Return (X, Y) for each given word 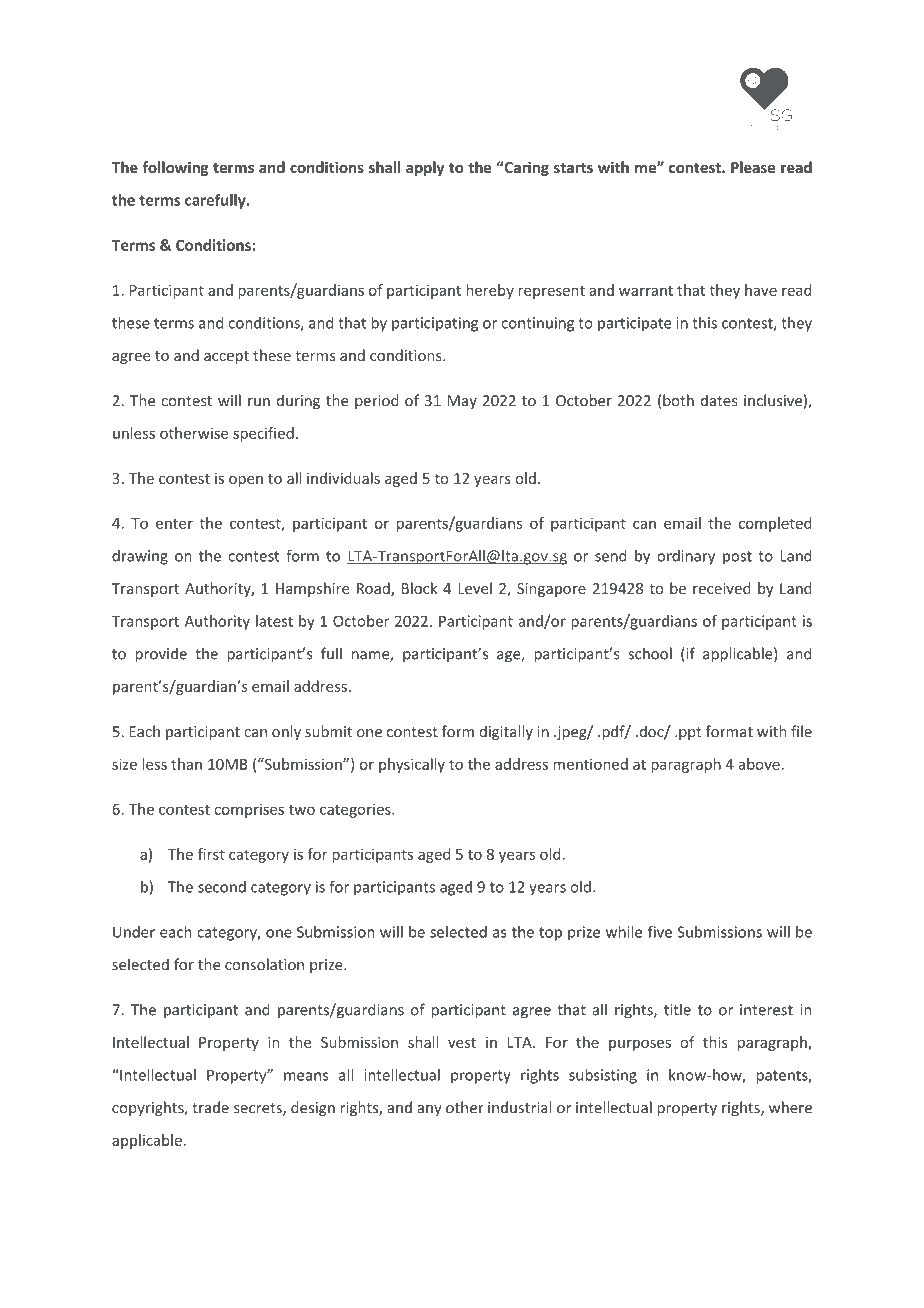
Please (753, 167)
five (660, 932)
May (462, 402)
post (737, 558)
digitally (506, 732)
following (175, 168)
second (222, 887)
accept (226, 357)
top (550, 934)
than (186, 764)
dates (719, 400)
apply (425, 168)
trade (210, 1107)
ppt (690, 733)
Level (475, 588)
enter (174, 524)
